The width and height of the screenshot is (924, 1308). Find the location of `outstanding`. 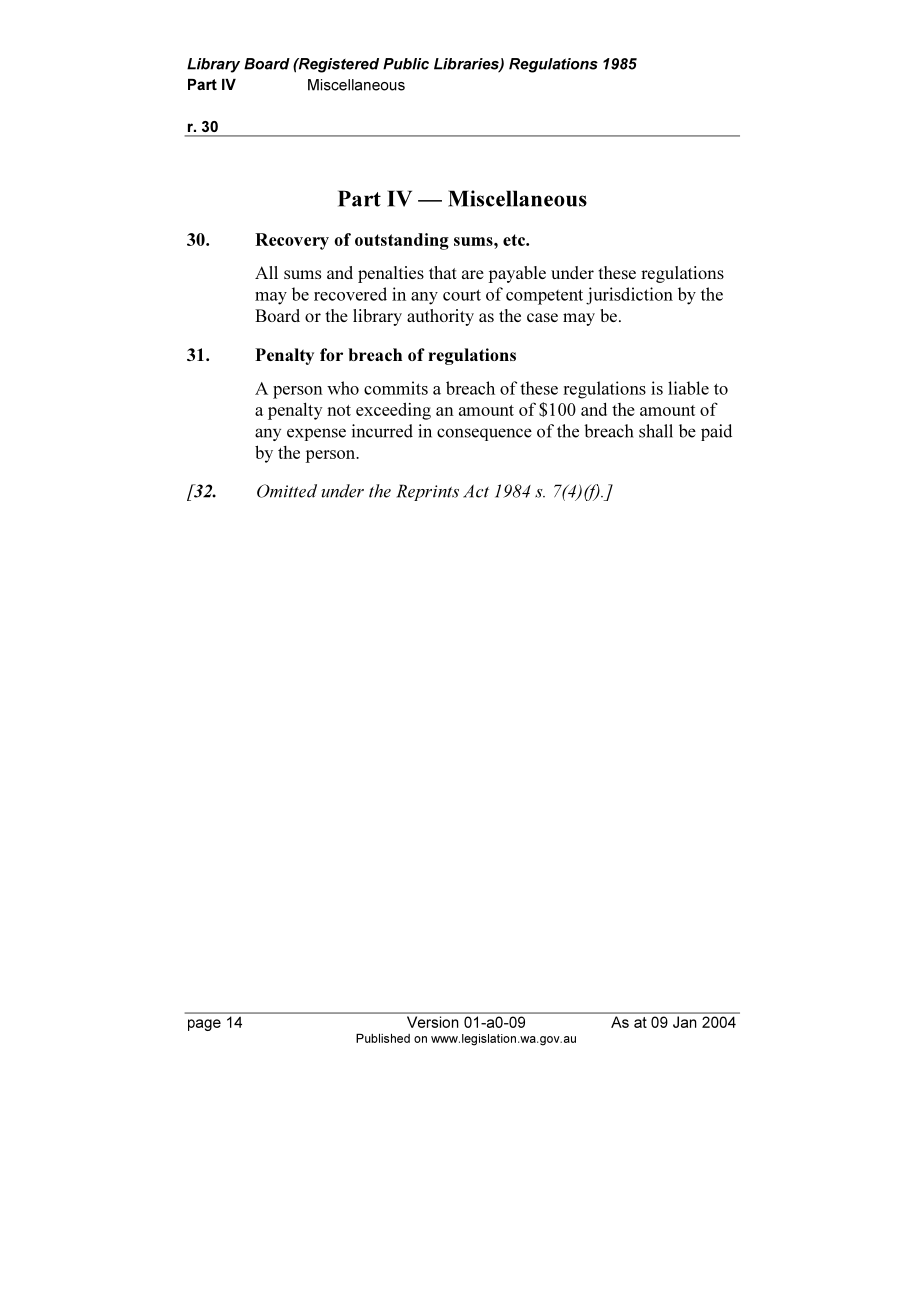

outstanding is located at coordinates (402, 241).
